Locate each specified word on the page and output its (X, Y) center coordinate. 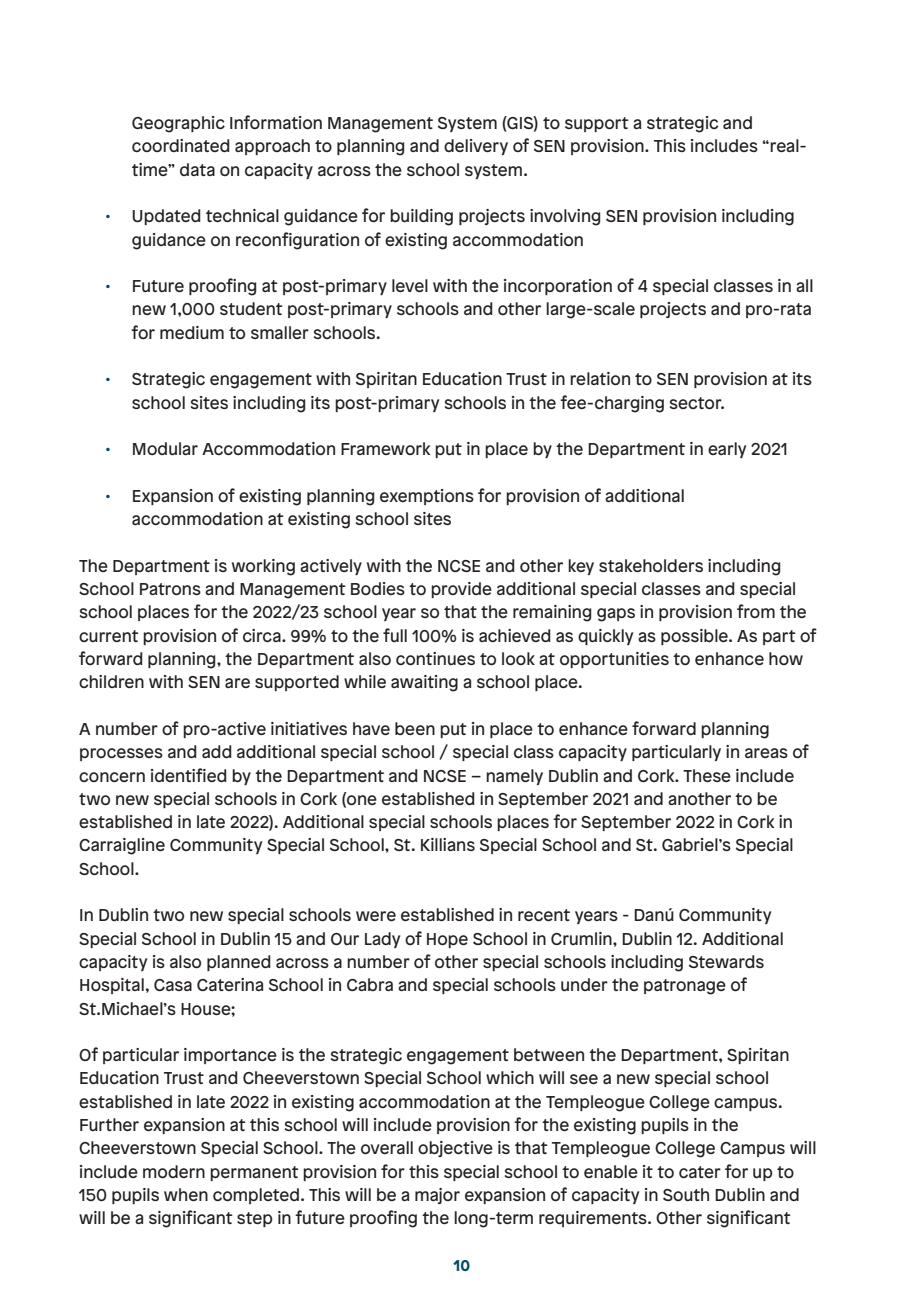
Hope (447, 940)
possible (695, 637)
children (111, 681)
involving (565, 217)
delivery (476, 147)
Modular (165, 448)
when (186, 1194)
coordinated (181, 145)
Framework (386, 448)
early (727, 450)
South (686, 1194)
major (437, 1196)
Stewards (726, 961)
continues (435, 658)
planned (239, 963)
